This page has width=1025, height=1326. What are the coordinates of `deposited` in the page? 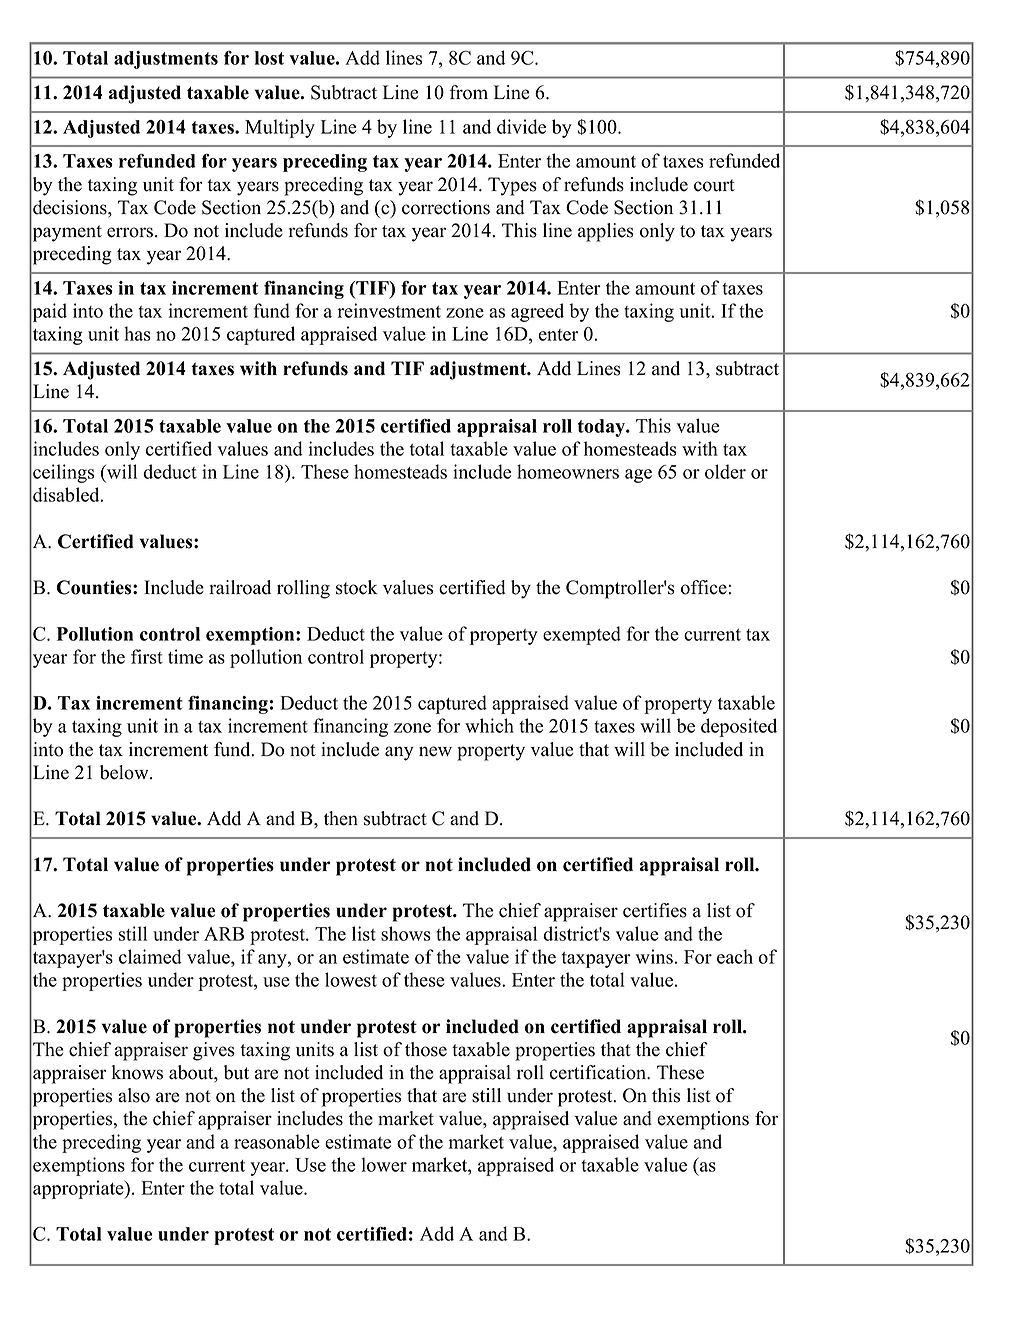 It's located at (739, 727).
